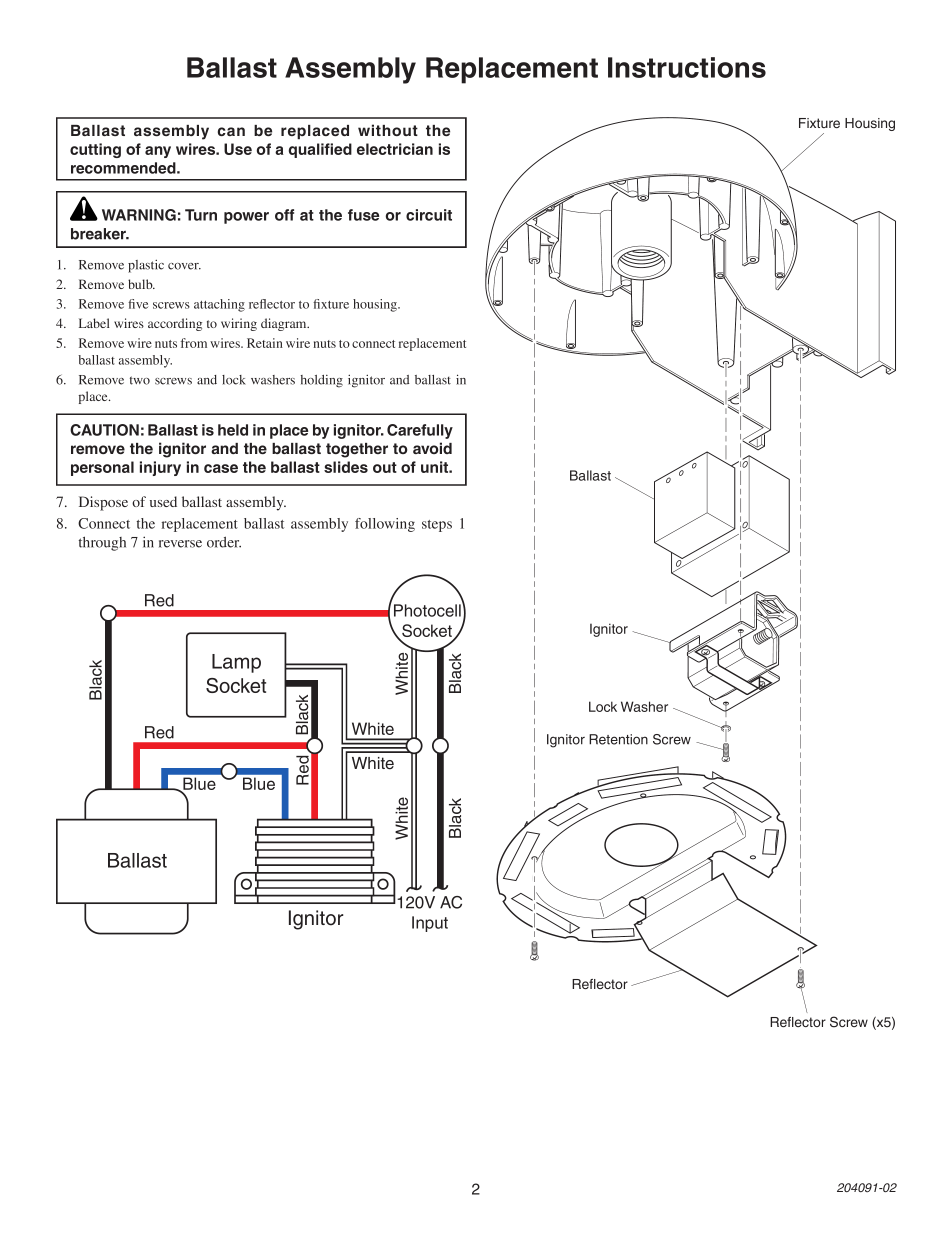 This image has width=952, height=1233. Describe the element at coordinates (437, 526) in the image. I see `steps` at that location.
